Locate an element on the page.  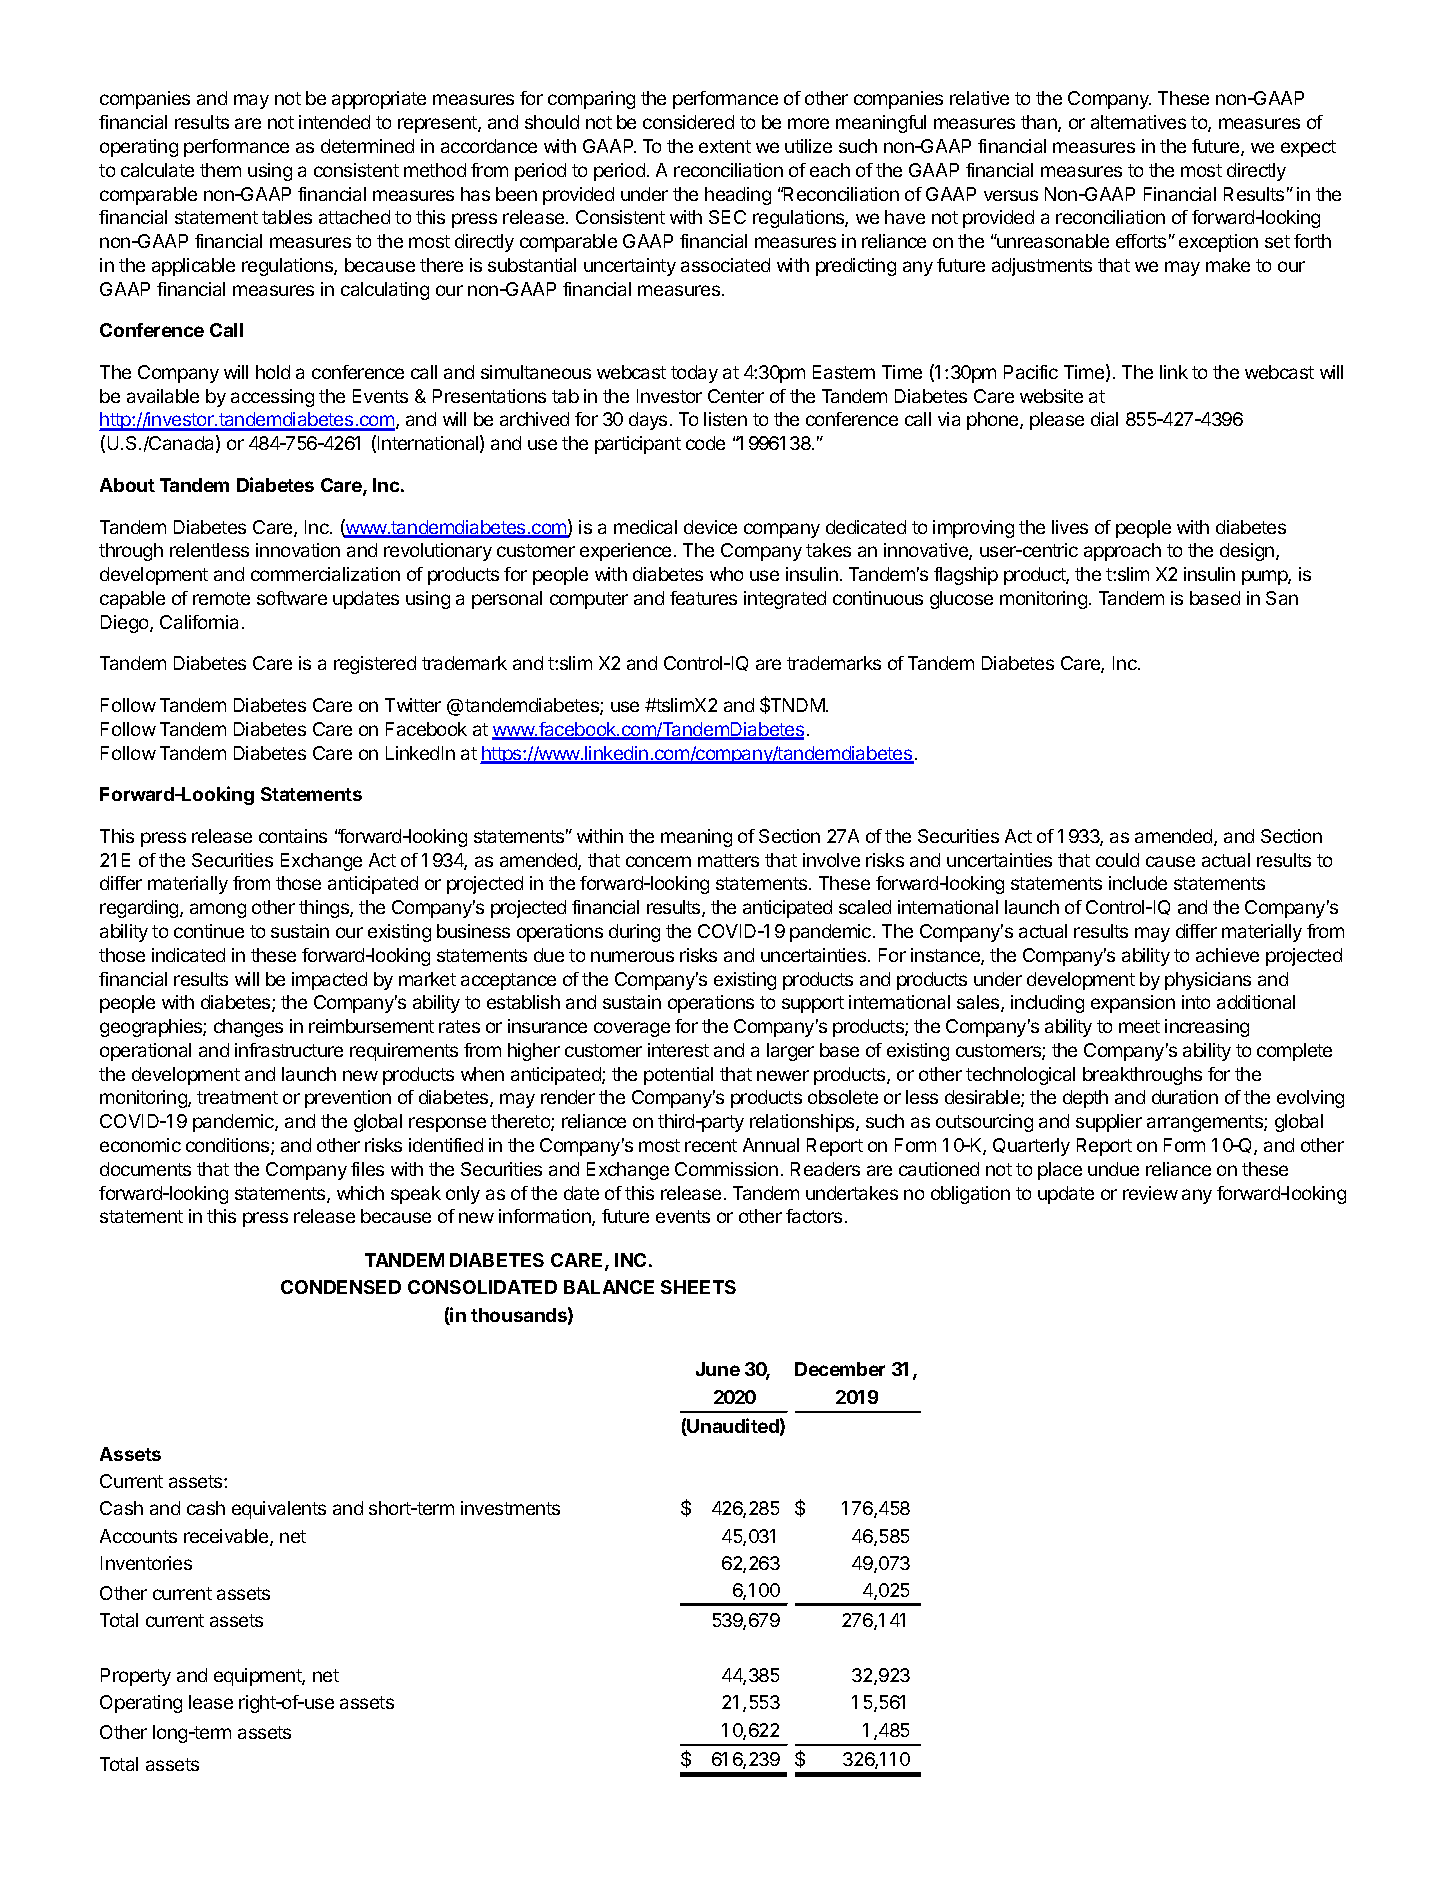
investments is located at coordinates (510, 1508).
